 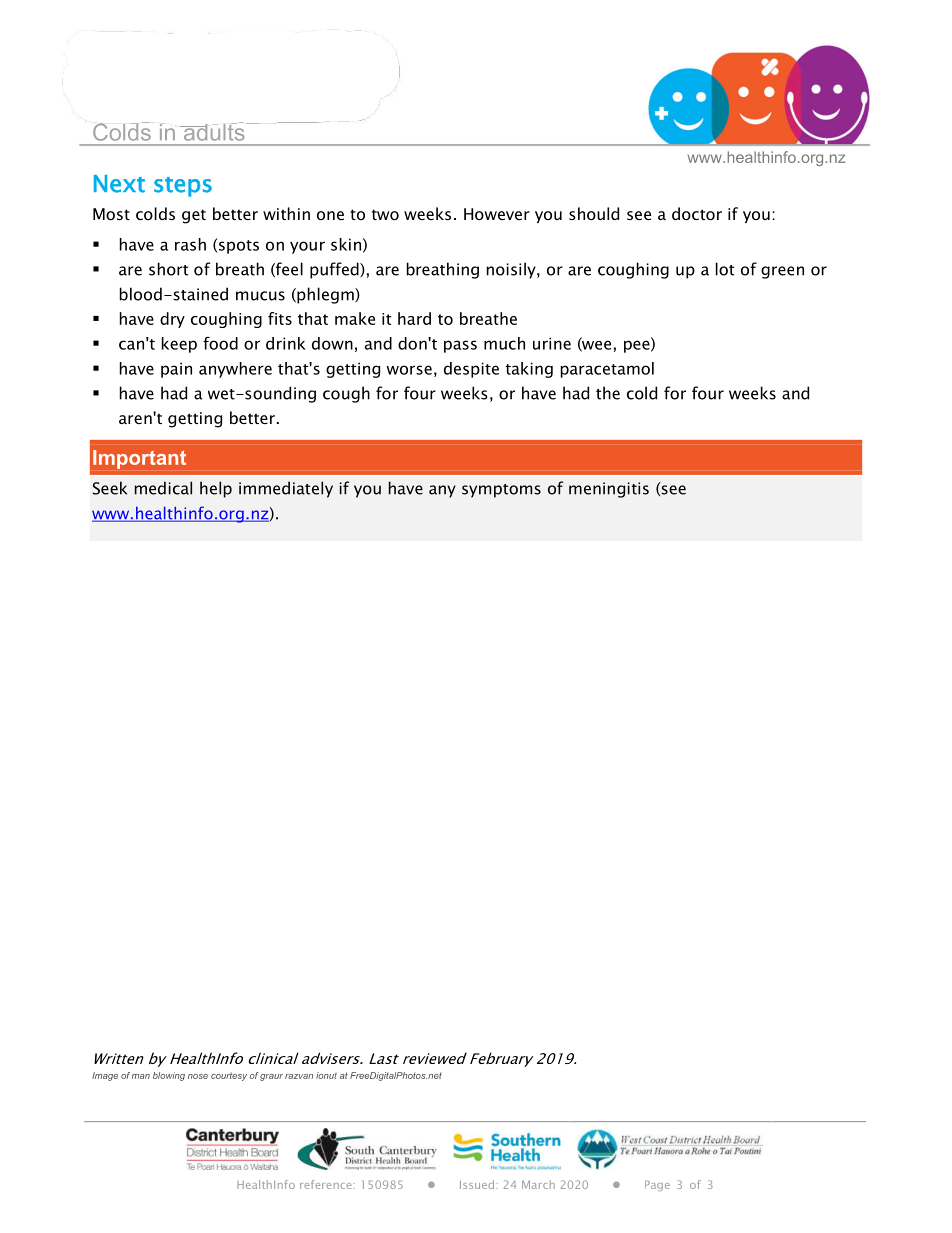 What do you see at coordinates (190, 244) in the screenshot?
I see `rash` at bounding box center [190, 244].
